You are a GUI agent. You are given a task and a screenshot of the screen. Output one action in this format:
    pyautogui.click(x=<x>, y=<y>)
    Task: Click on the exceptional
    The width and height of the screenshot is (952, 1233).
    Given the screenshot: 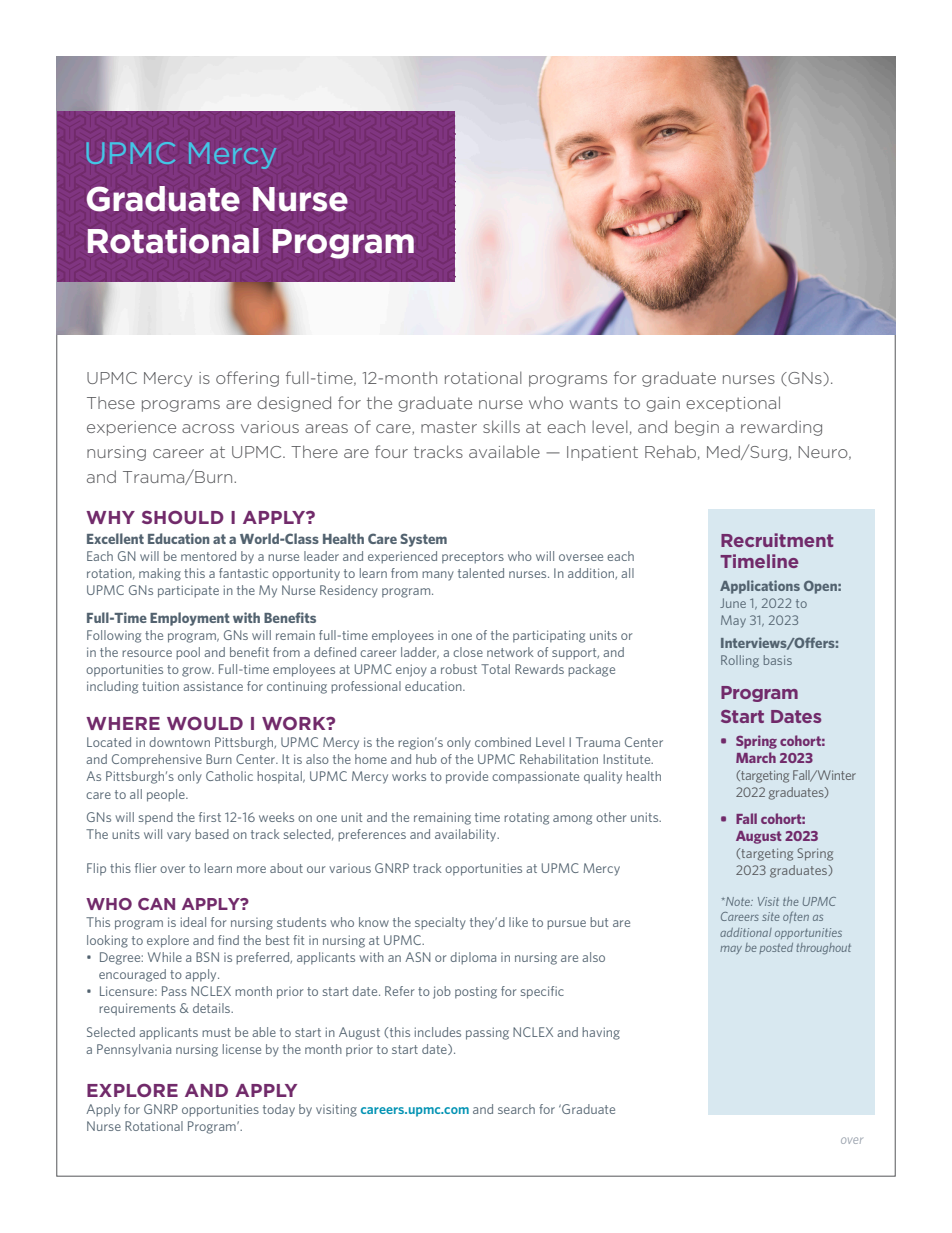 What is the action you would take?
    pyautogui.click(x=733, y=404)
